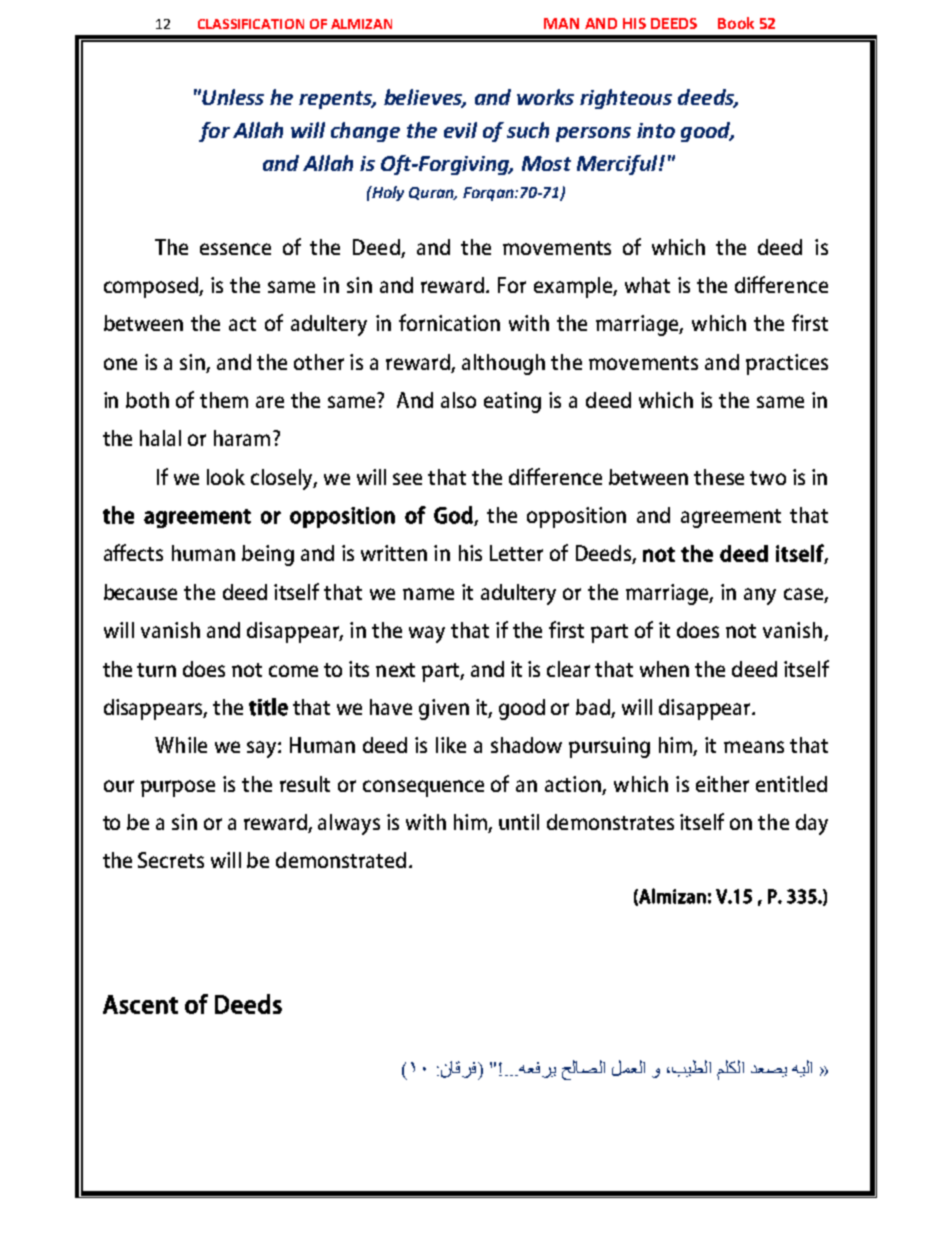 This screenshot has height=1233, width=952. Describe the element at coordinates (719, 477) in the screenshot. I see `these` at that location.
